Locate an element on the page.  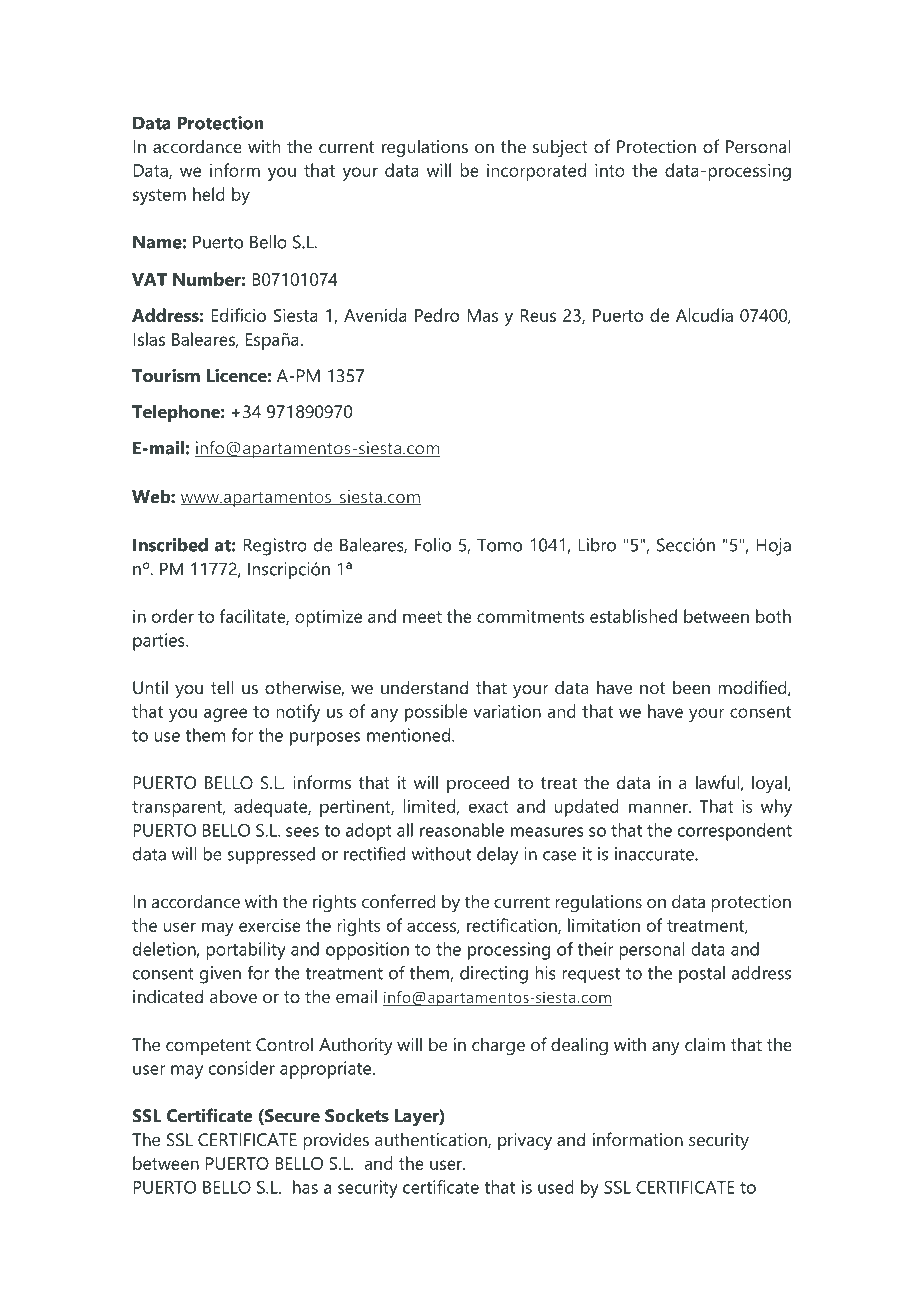
claim is located at coordinates (705, 1044).
